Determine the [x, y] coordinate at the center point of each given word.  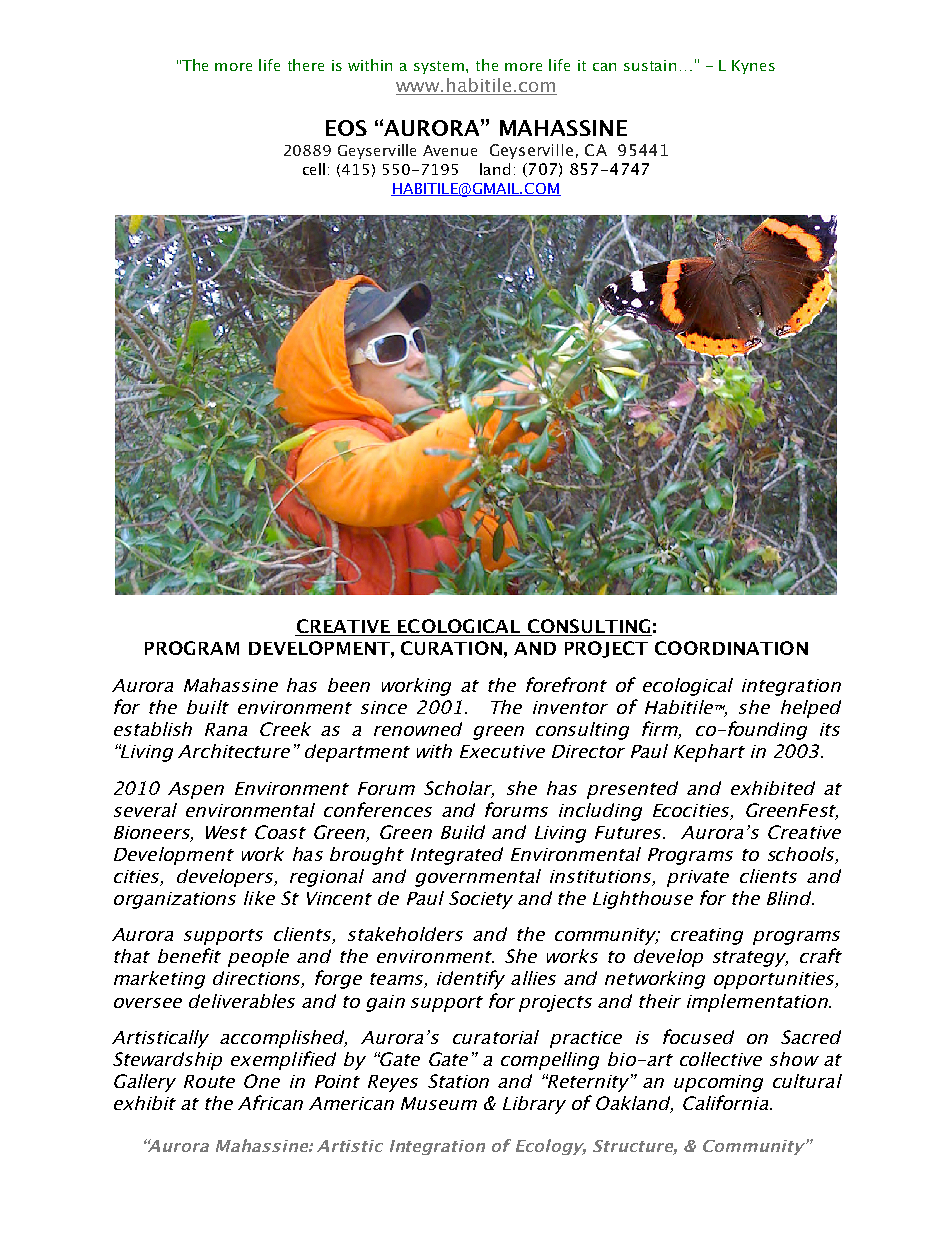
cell [314, 169]
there [306, 65]
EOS [346, 128]
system [440, 67]
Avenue [450, 150]
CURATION [451, 648]
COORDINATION [731, 648]
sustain [650, 65]
